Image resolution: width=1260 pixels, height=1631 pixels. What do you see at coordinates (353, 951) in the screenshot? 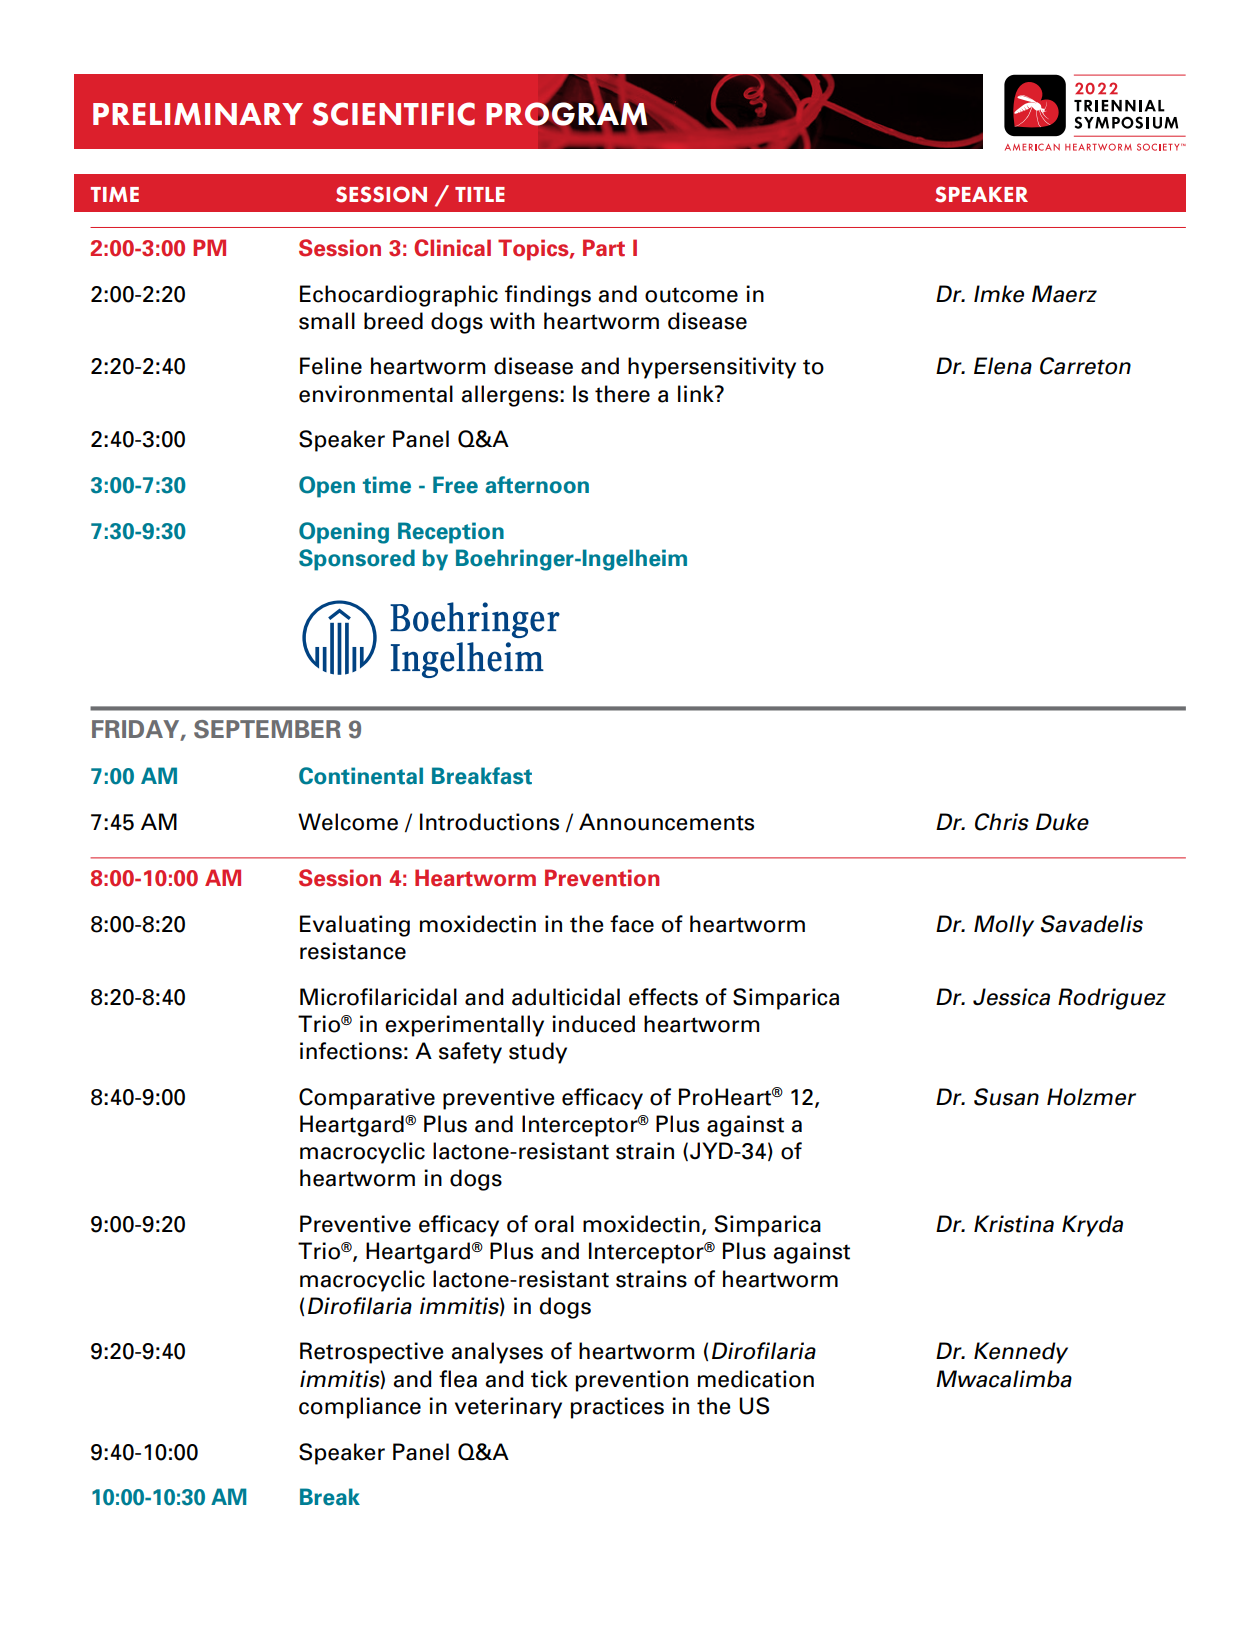
I see `resistance` at bounding box center [353, 951].
